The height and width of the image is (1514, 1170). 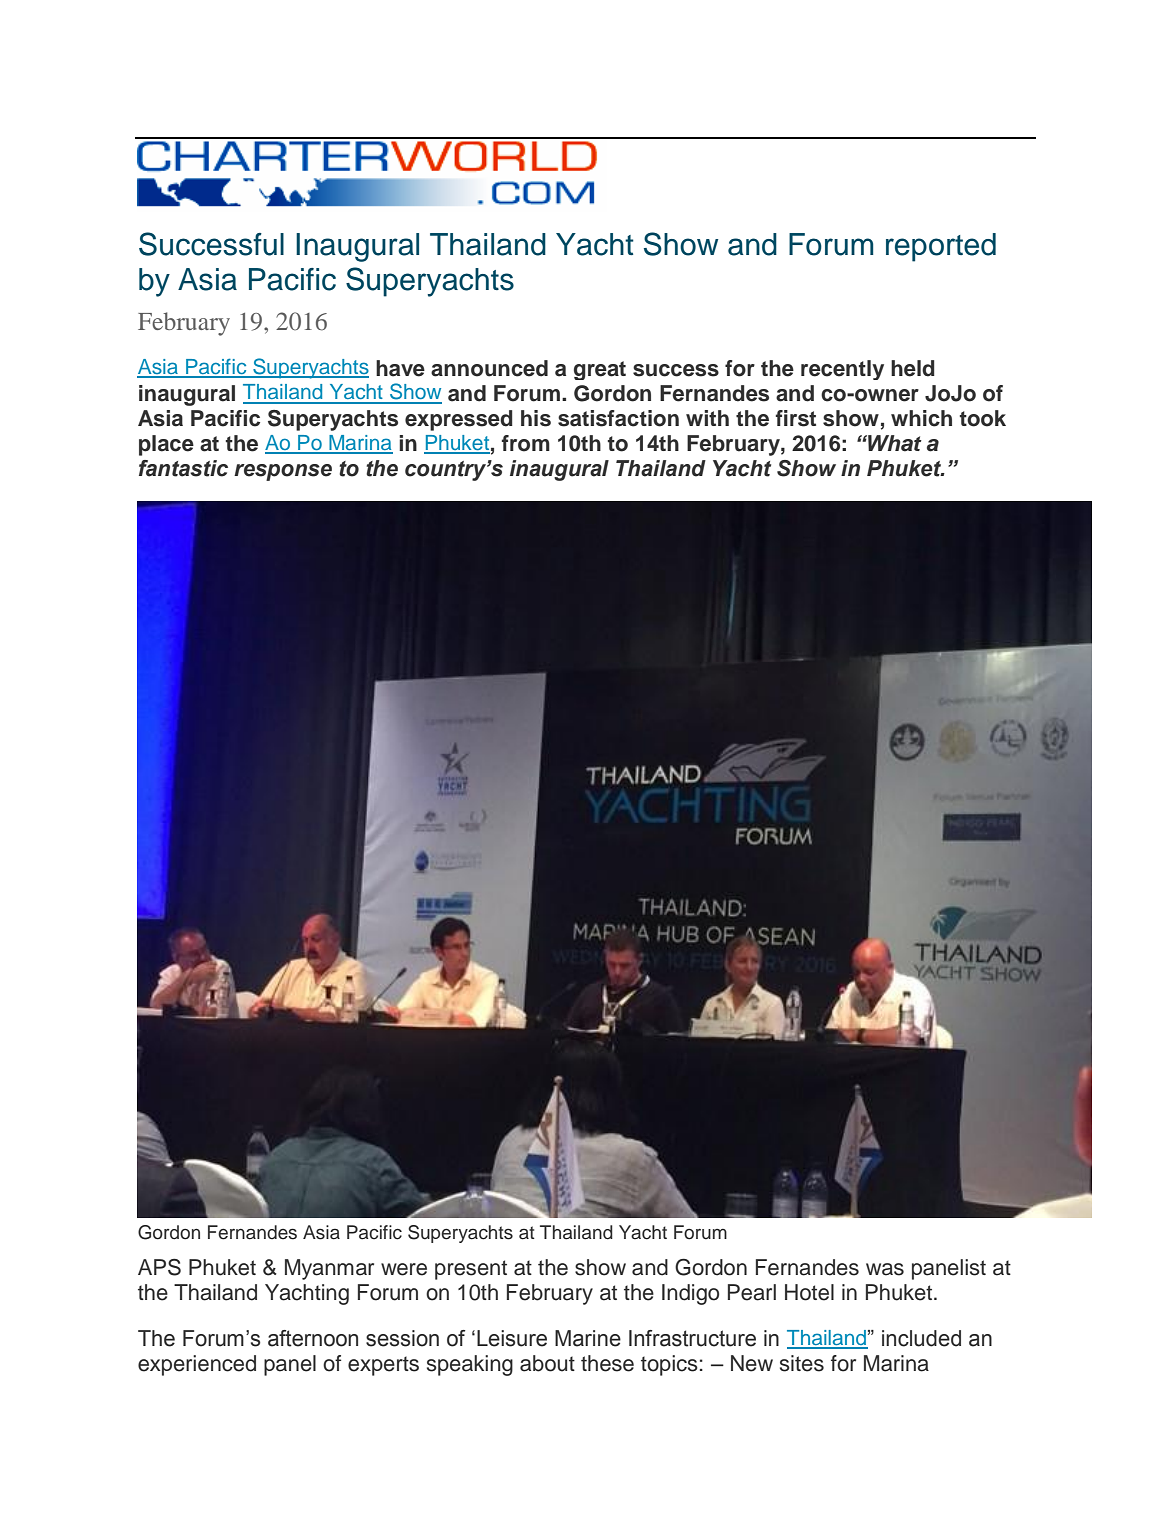 I want to click on afternoon, so click(x=313, y=1338).
